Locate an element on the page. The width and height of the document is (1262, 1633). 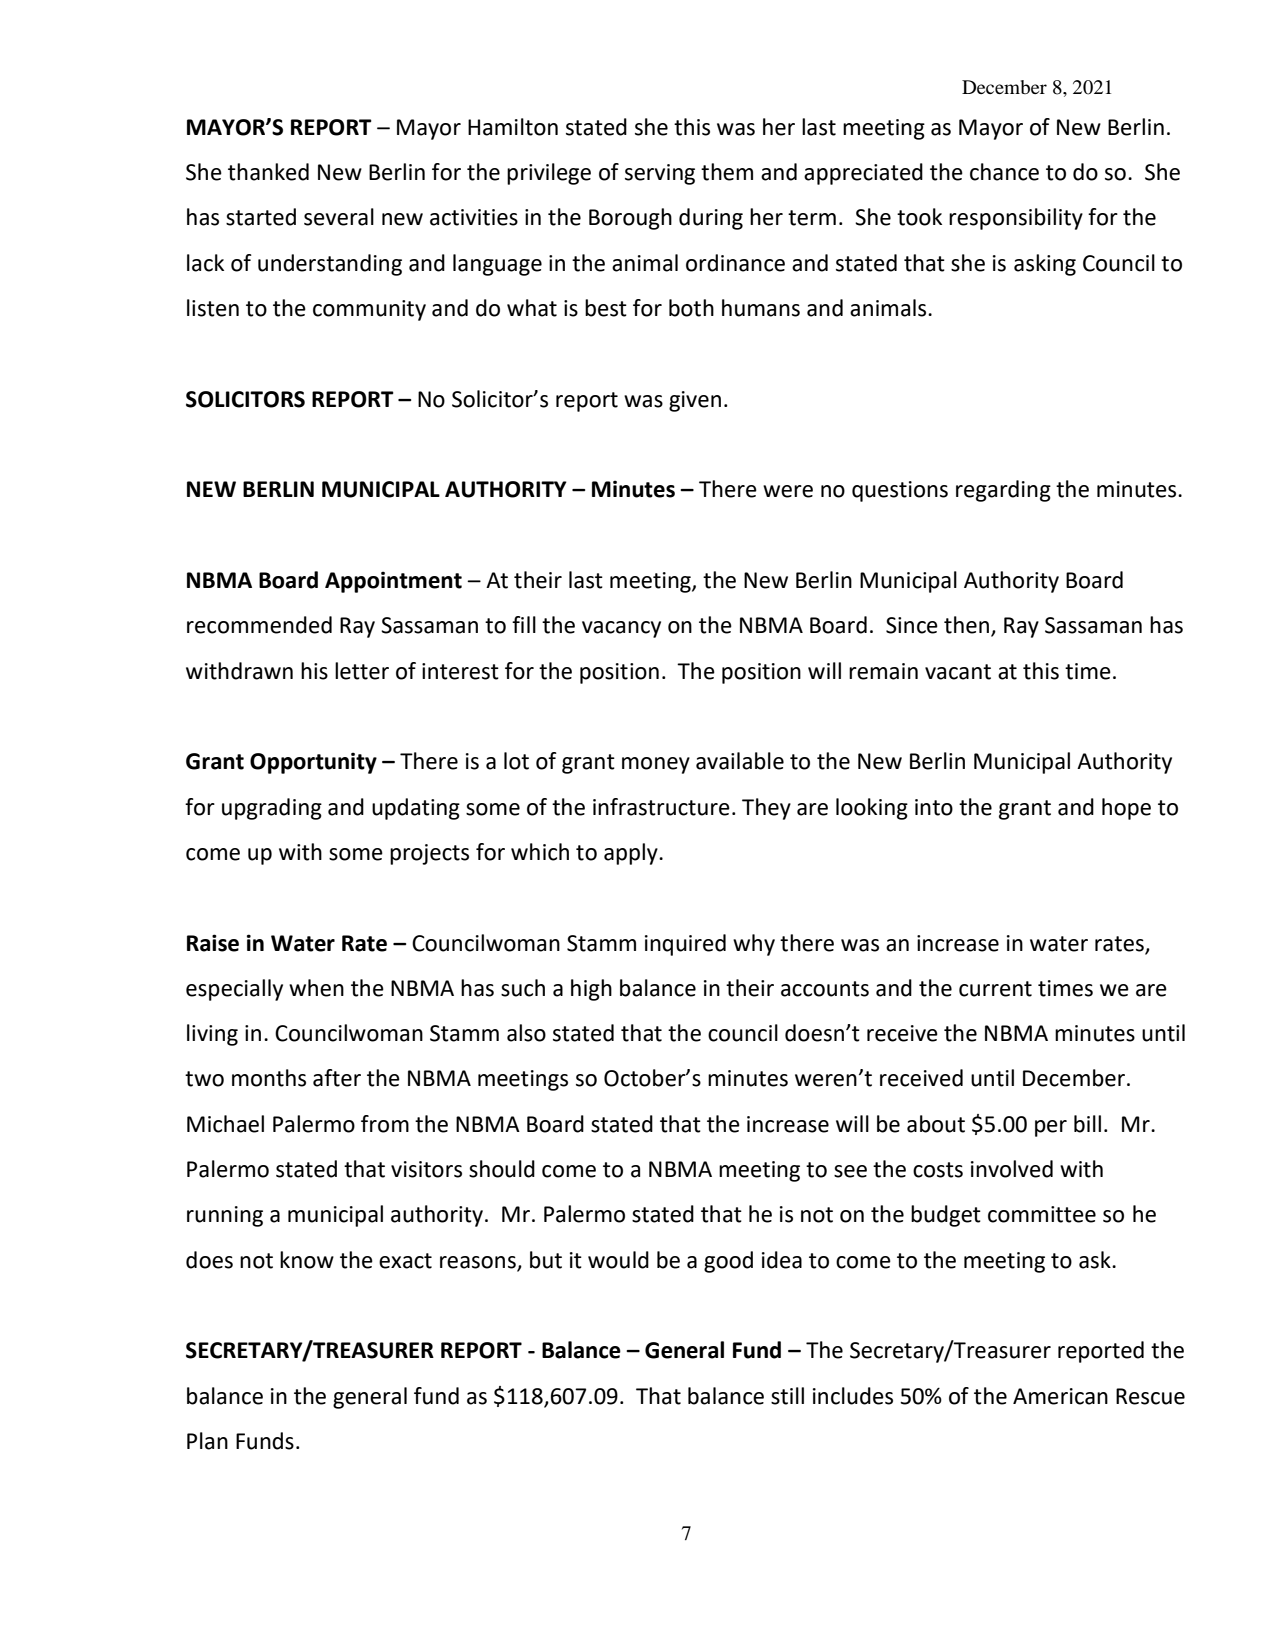
Plan is located at coordinates (207, 1441).
